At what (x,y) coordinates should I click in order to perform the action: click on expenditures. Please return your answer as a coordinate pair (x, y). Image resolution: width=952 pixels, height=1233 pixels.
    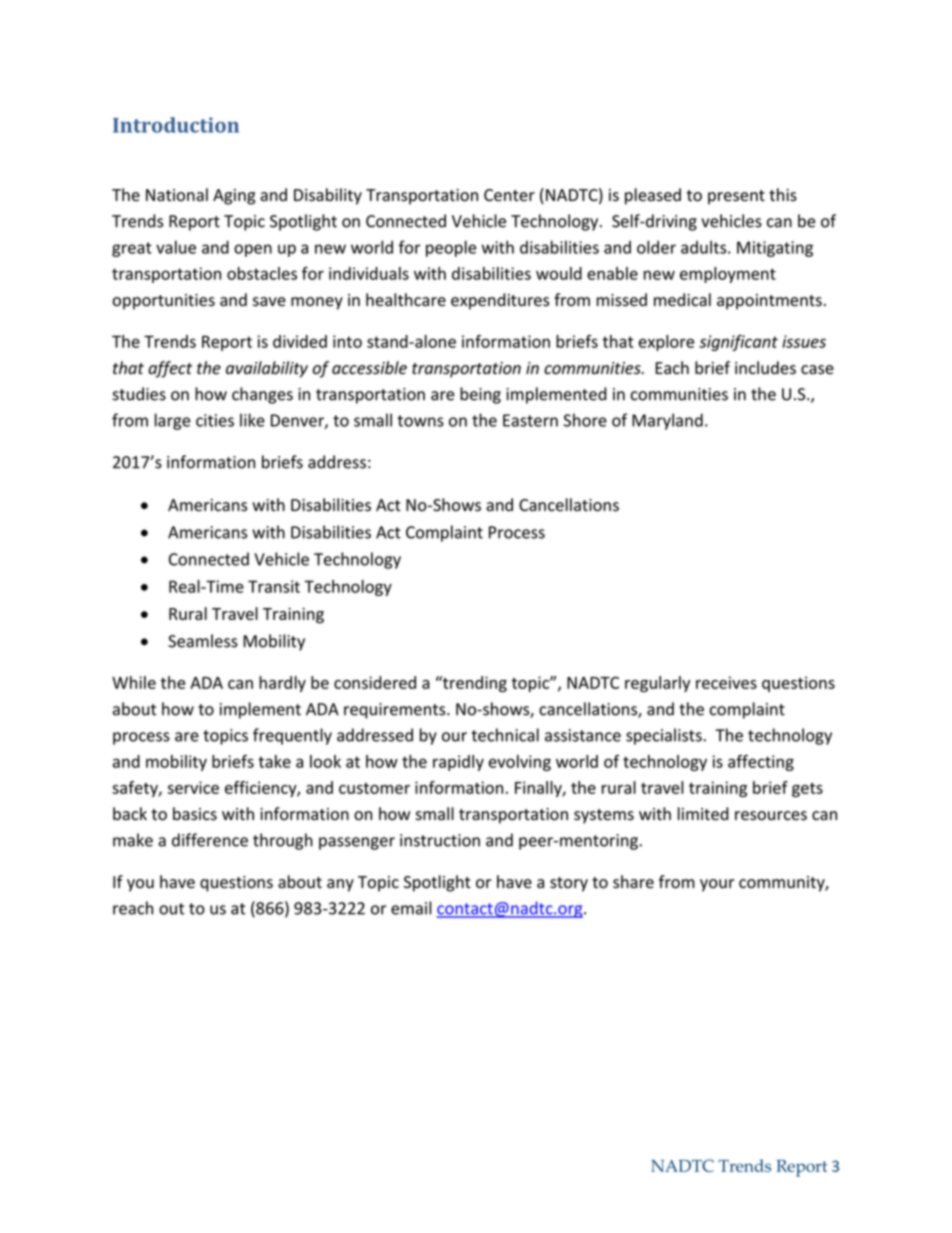
    Looking at the image, I should click on (500, 301).
